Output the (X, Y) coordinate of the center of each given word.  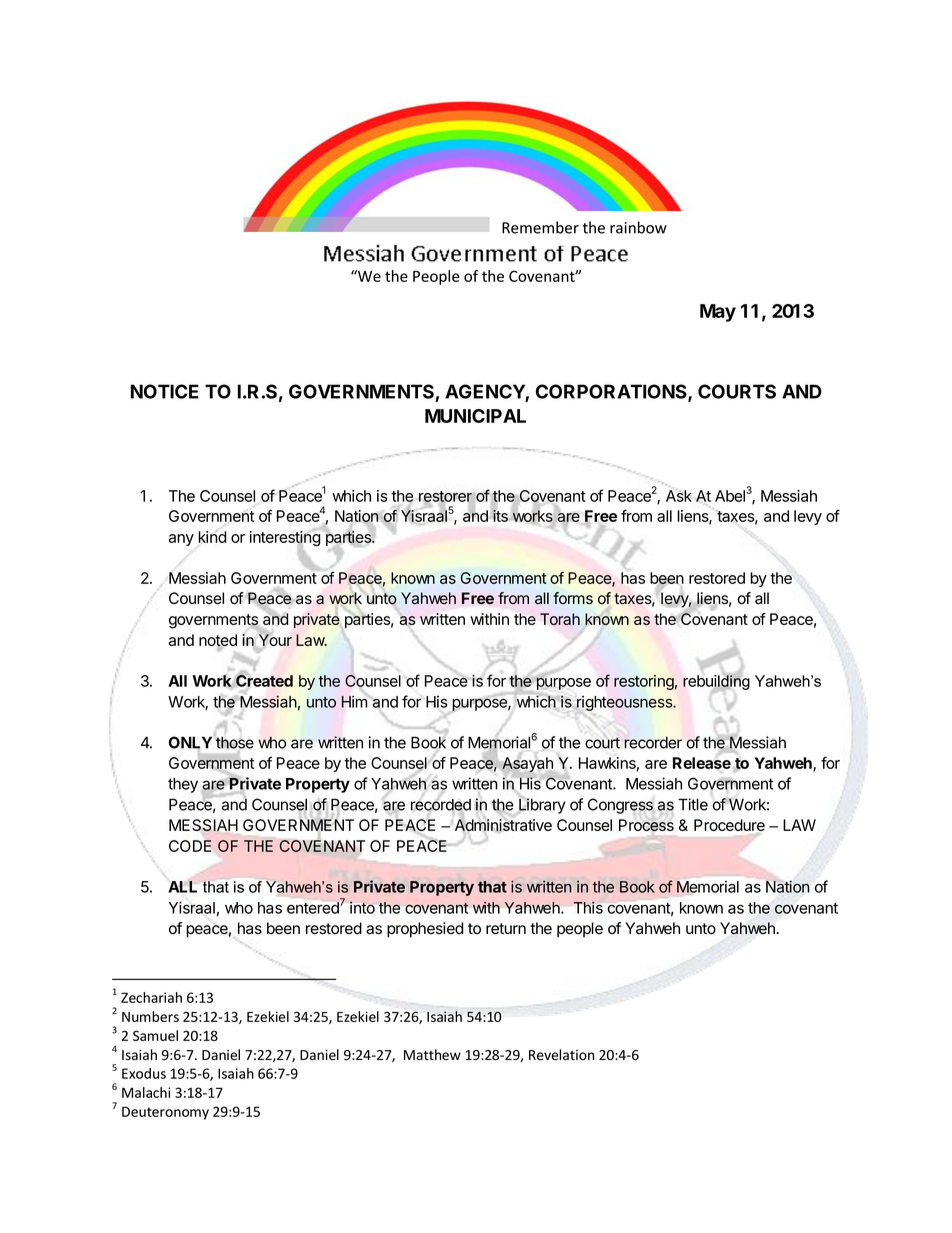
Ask (679, 496)
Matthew (432, 1054)
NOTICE (164, 391)
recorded (441, 806)
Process (646, 825)
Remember (540, 227)
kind (212, 536)
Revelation (561, 1055)
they (183, 785)
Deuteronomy (165, 1113)
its (499, 515)
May (718, 313)
